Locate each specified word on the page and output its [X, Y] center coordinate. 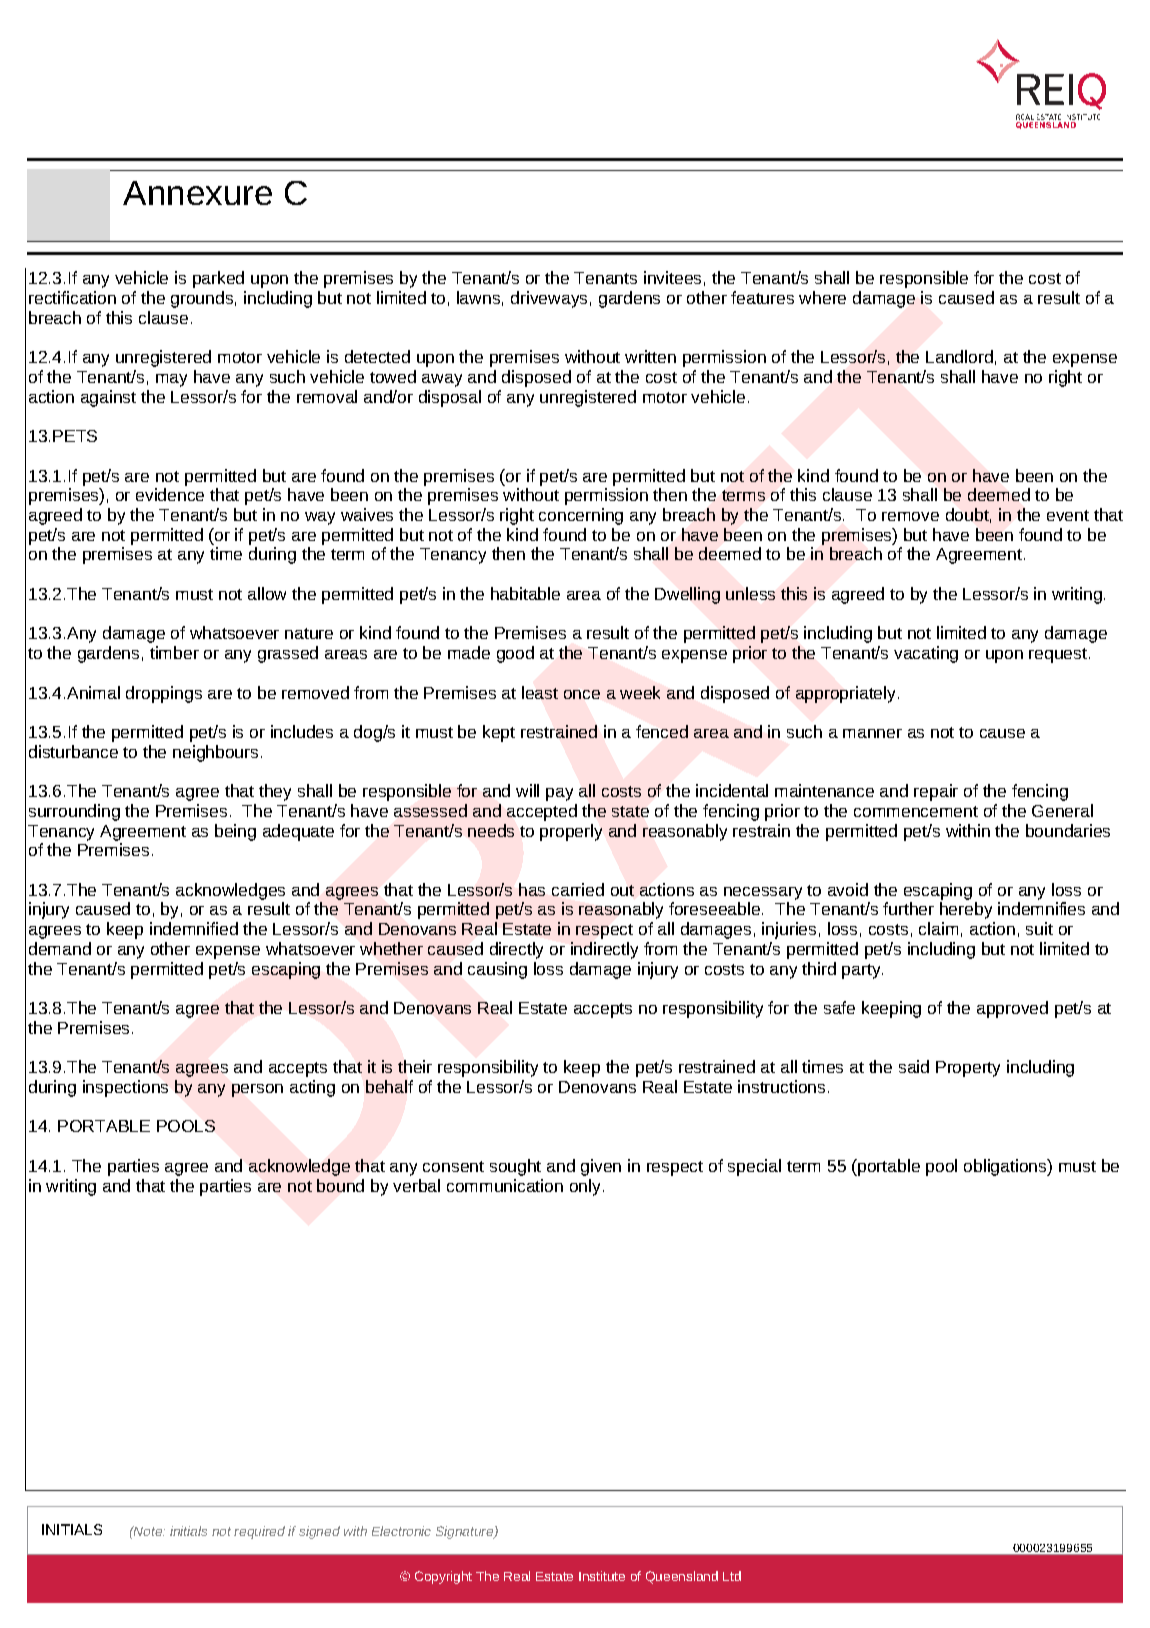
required [259, 1532]
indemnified [194, 928]
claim [938, 928]
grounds [202, 299]
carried [578, 889]
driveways [549, 299]
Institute [602, 1576]
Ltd [732, 1576]
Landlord [959, 356]
